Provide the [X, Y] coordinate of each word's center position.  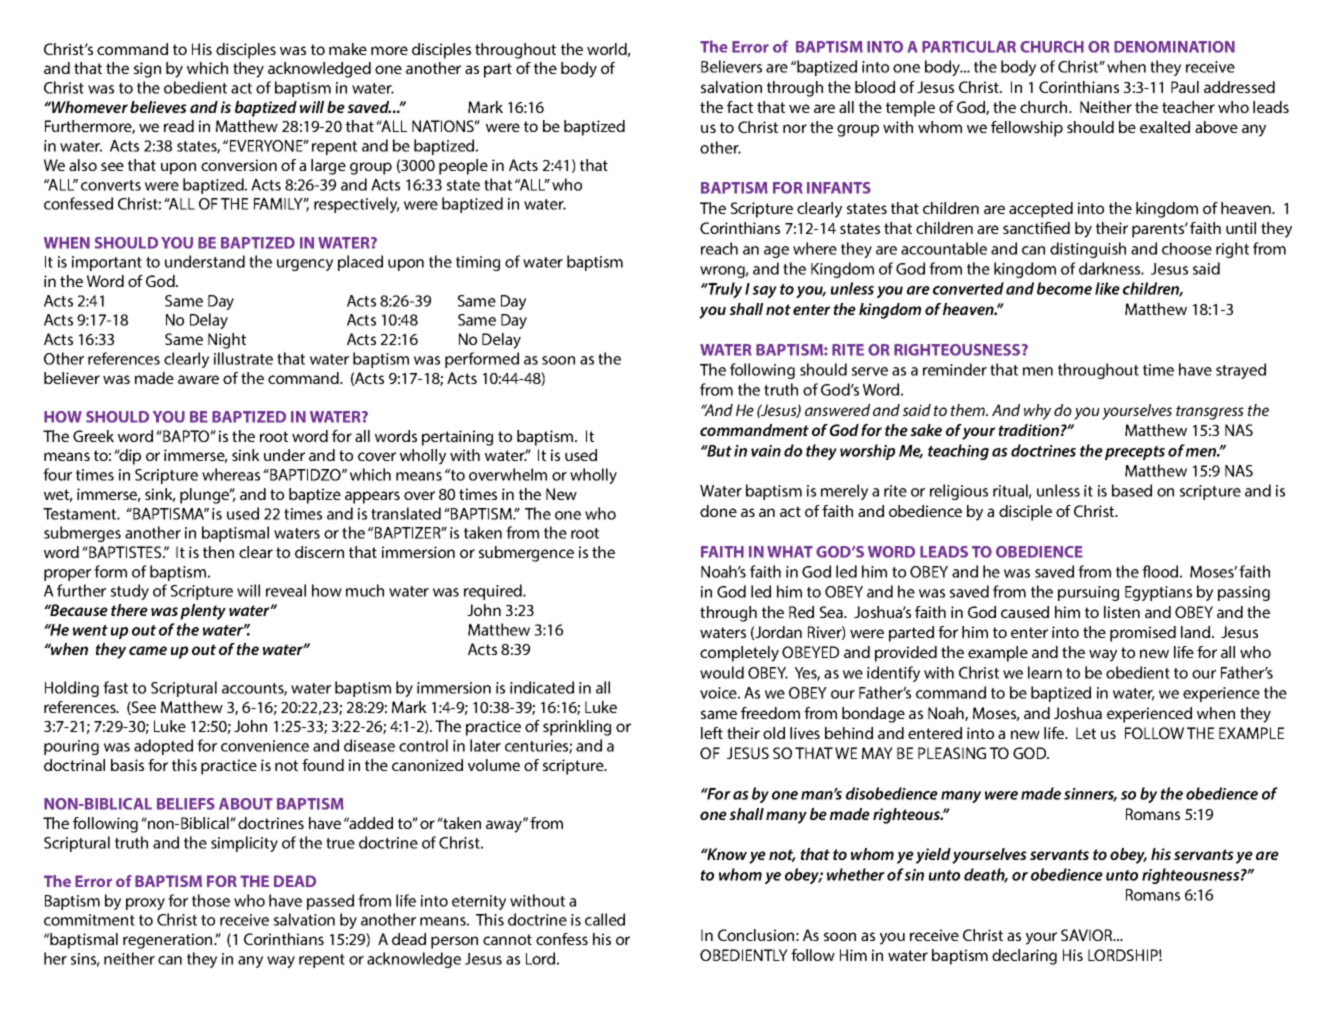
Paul [1185, 87]
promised [1143, 634]
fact [740, 107]
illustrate [243, 358]
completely [739, 654]
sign [147, 70]
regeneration [169, 941]
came [148, 650]
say [764, 292]
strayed [1241, 371]
